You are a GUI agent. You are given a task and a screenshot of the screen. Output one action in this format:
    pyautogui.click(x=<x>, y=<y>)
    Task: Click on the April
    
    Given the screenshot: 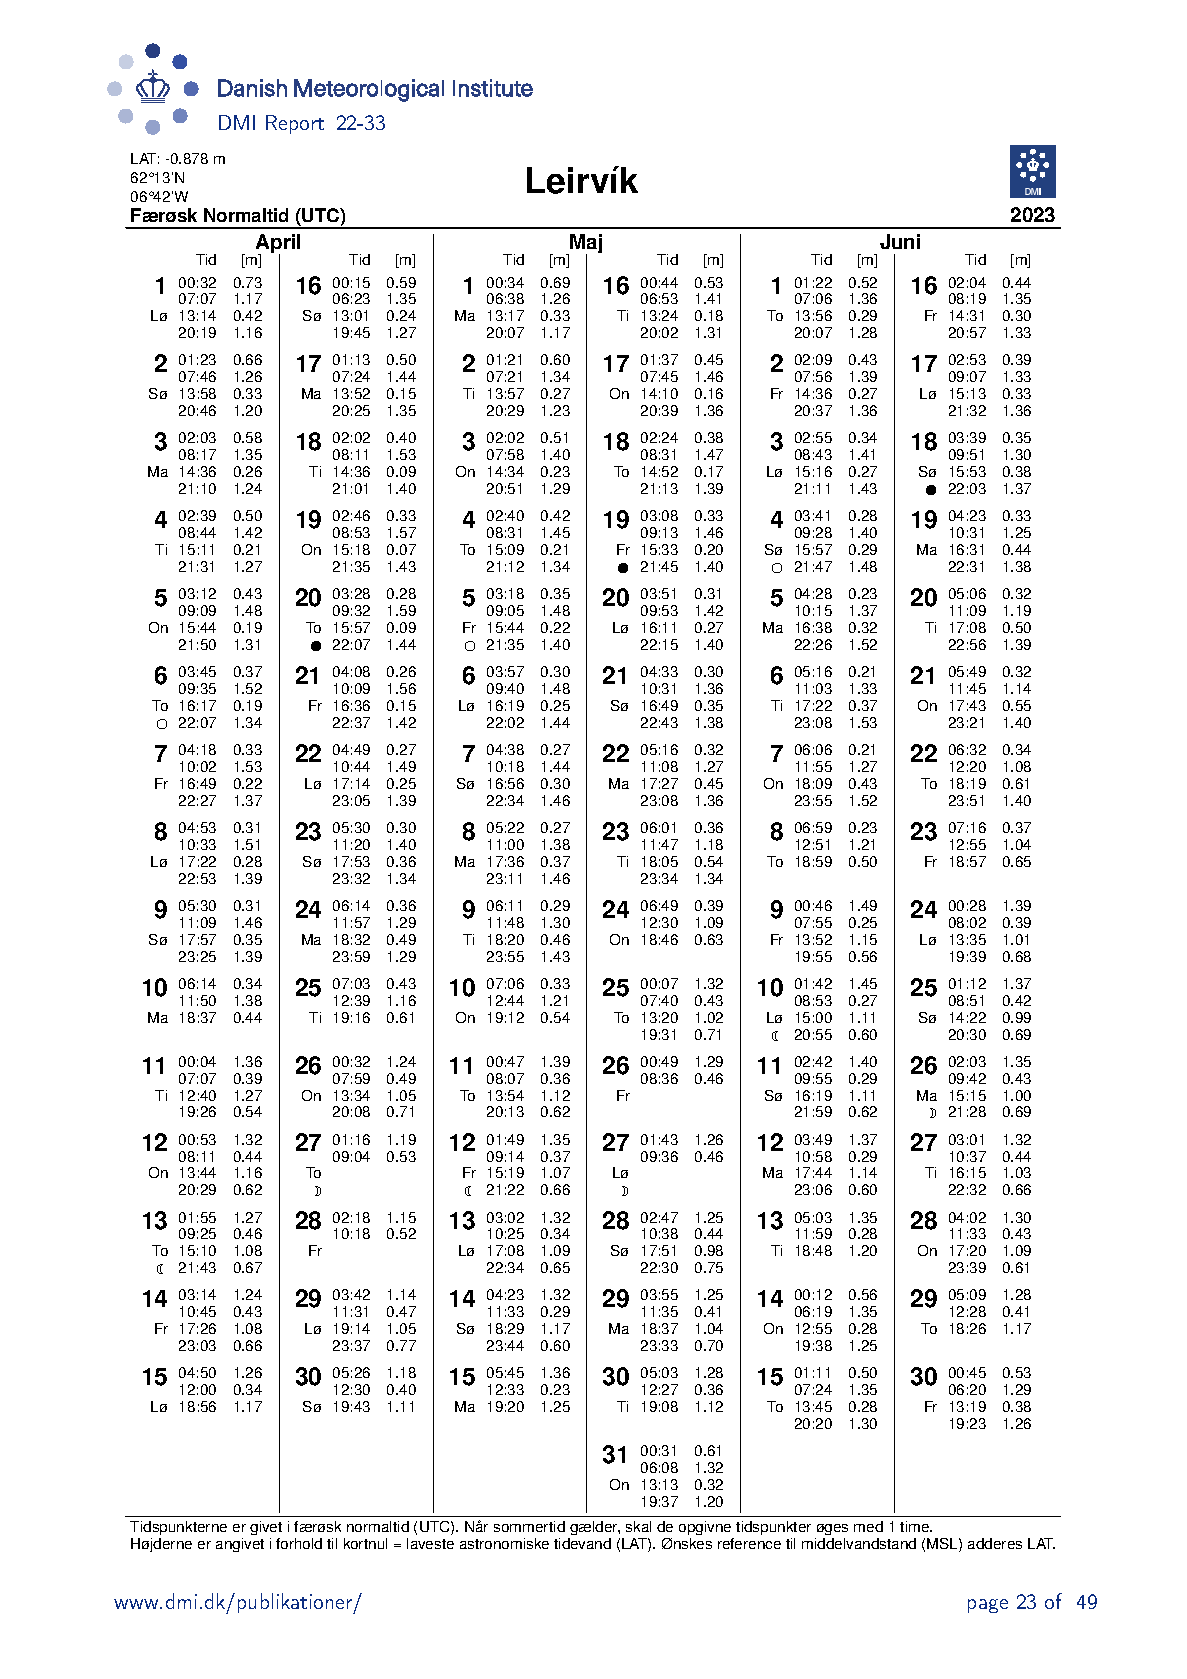 What is the action you would take?
    pyautogui.click(x=278, y=245)
